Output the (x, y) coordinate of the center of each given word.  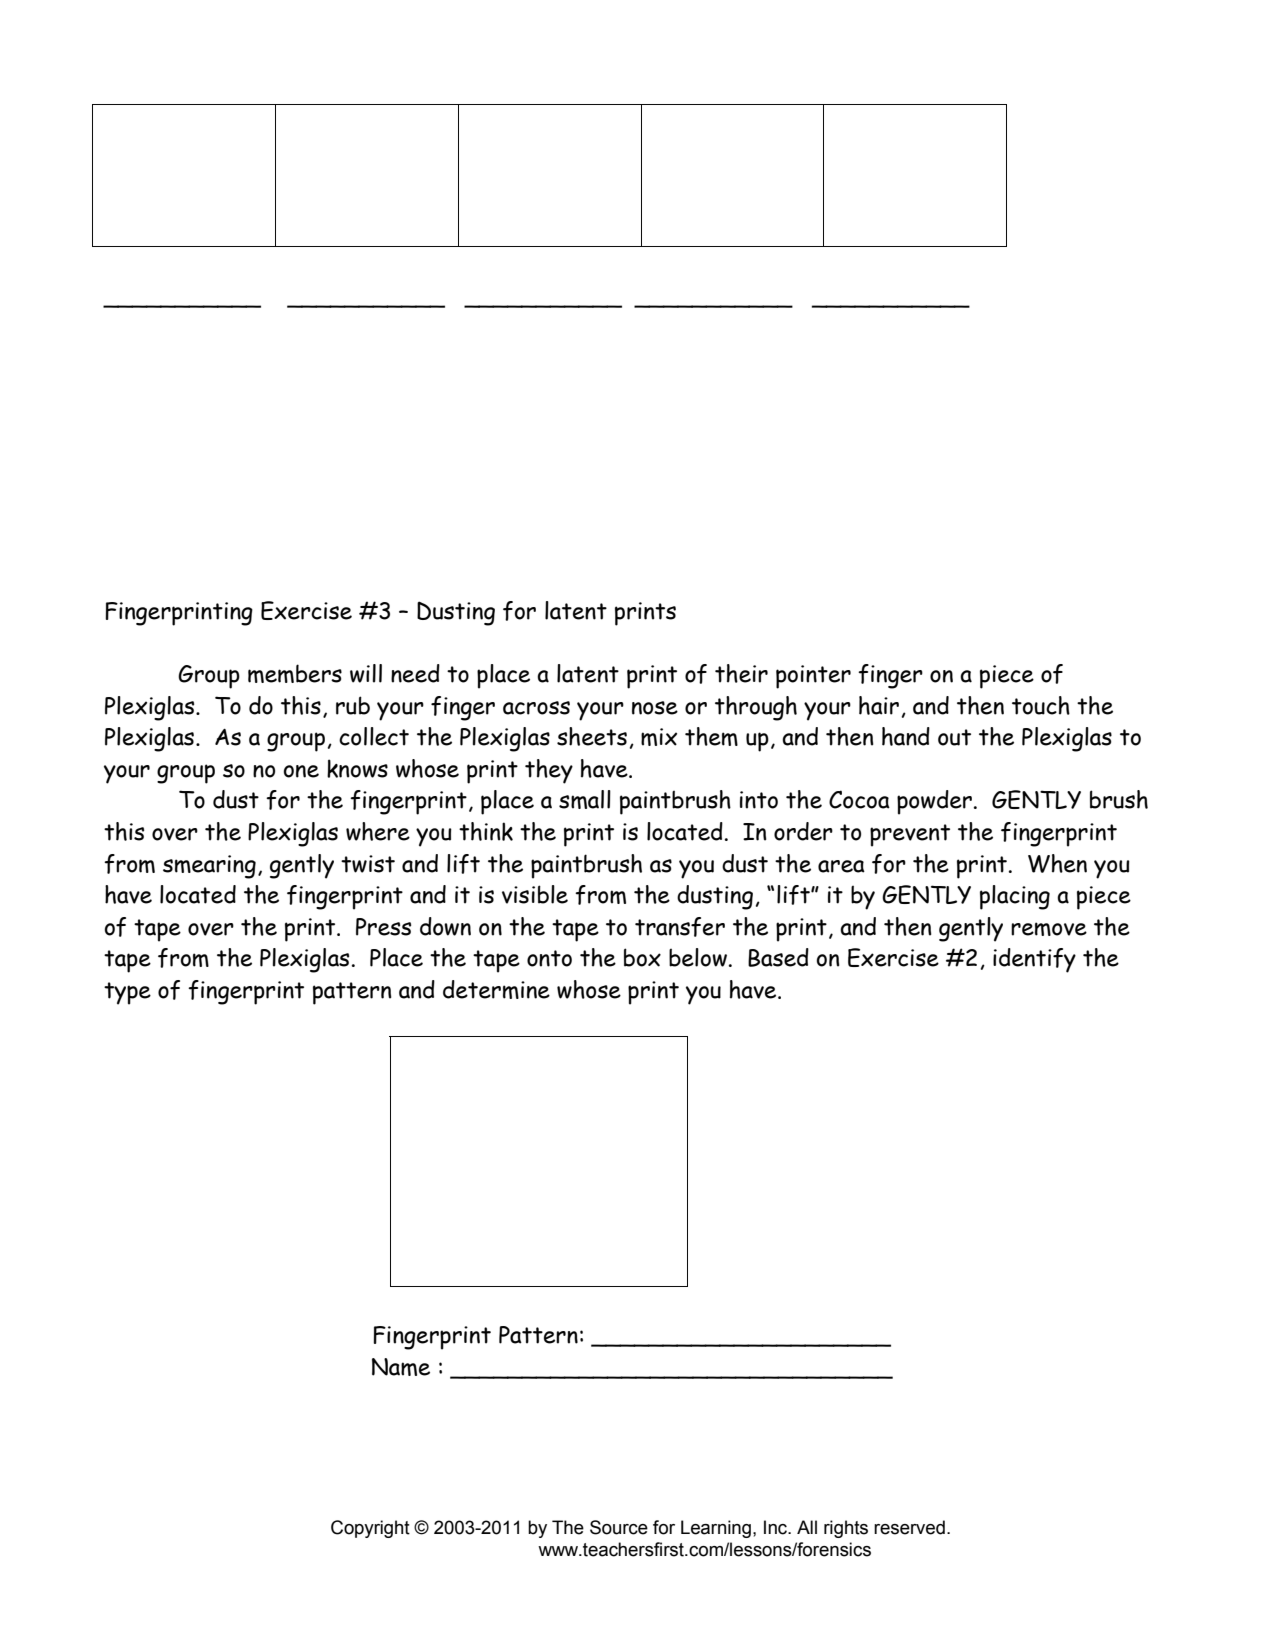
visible (535, 894)
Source (619, 1527)
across (536, 708)
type (127, 993)
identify (1034, 960)
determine (496, 989)
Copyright (370, 1529)
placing (1015, 897)
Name (401, 1367)
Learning (716, 1529)
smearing (209, 867)
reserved (909, 1527)
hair (879, 705)
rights (846, 1529)
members (295, 673)
